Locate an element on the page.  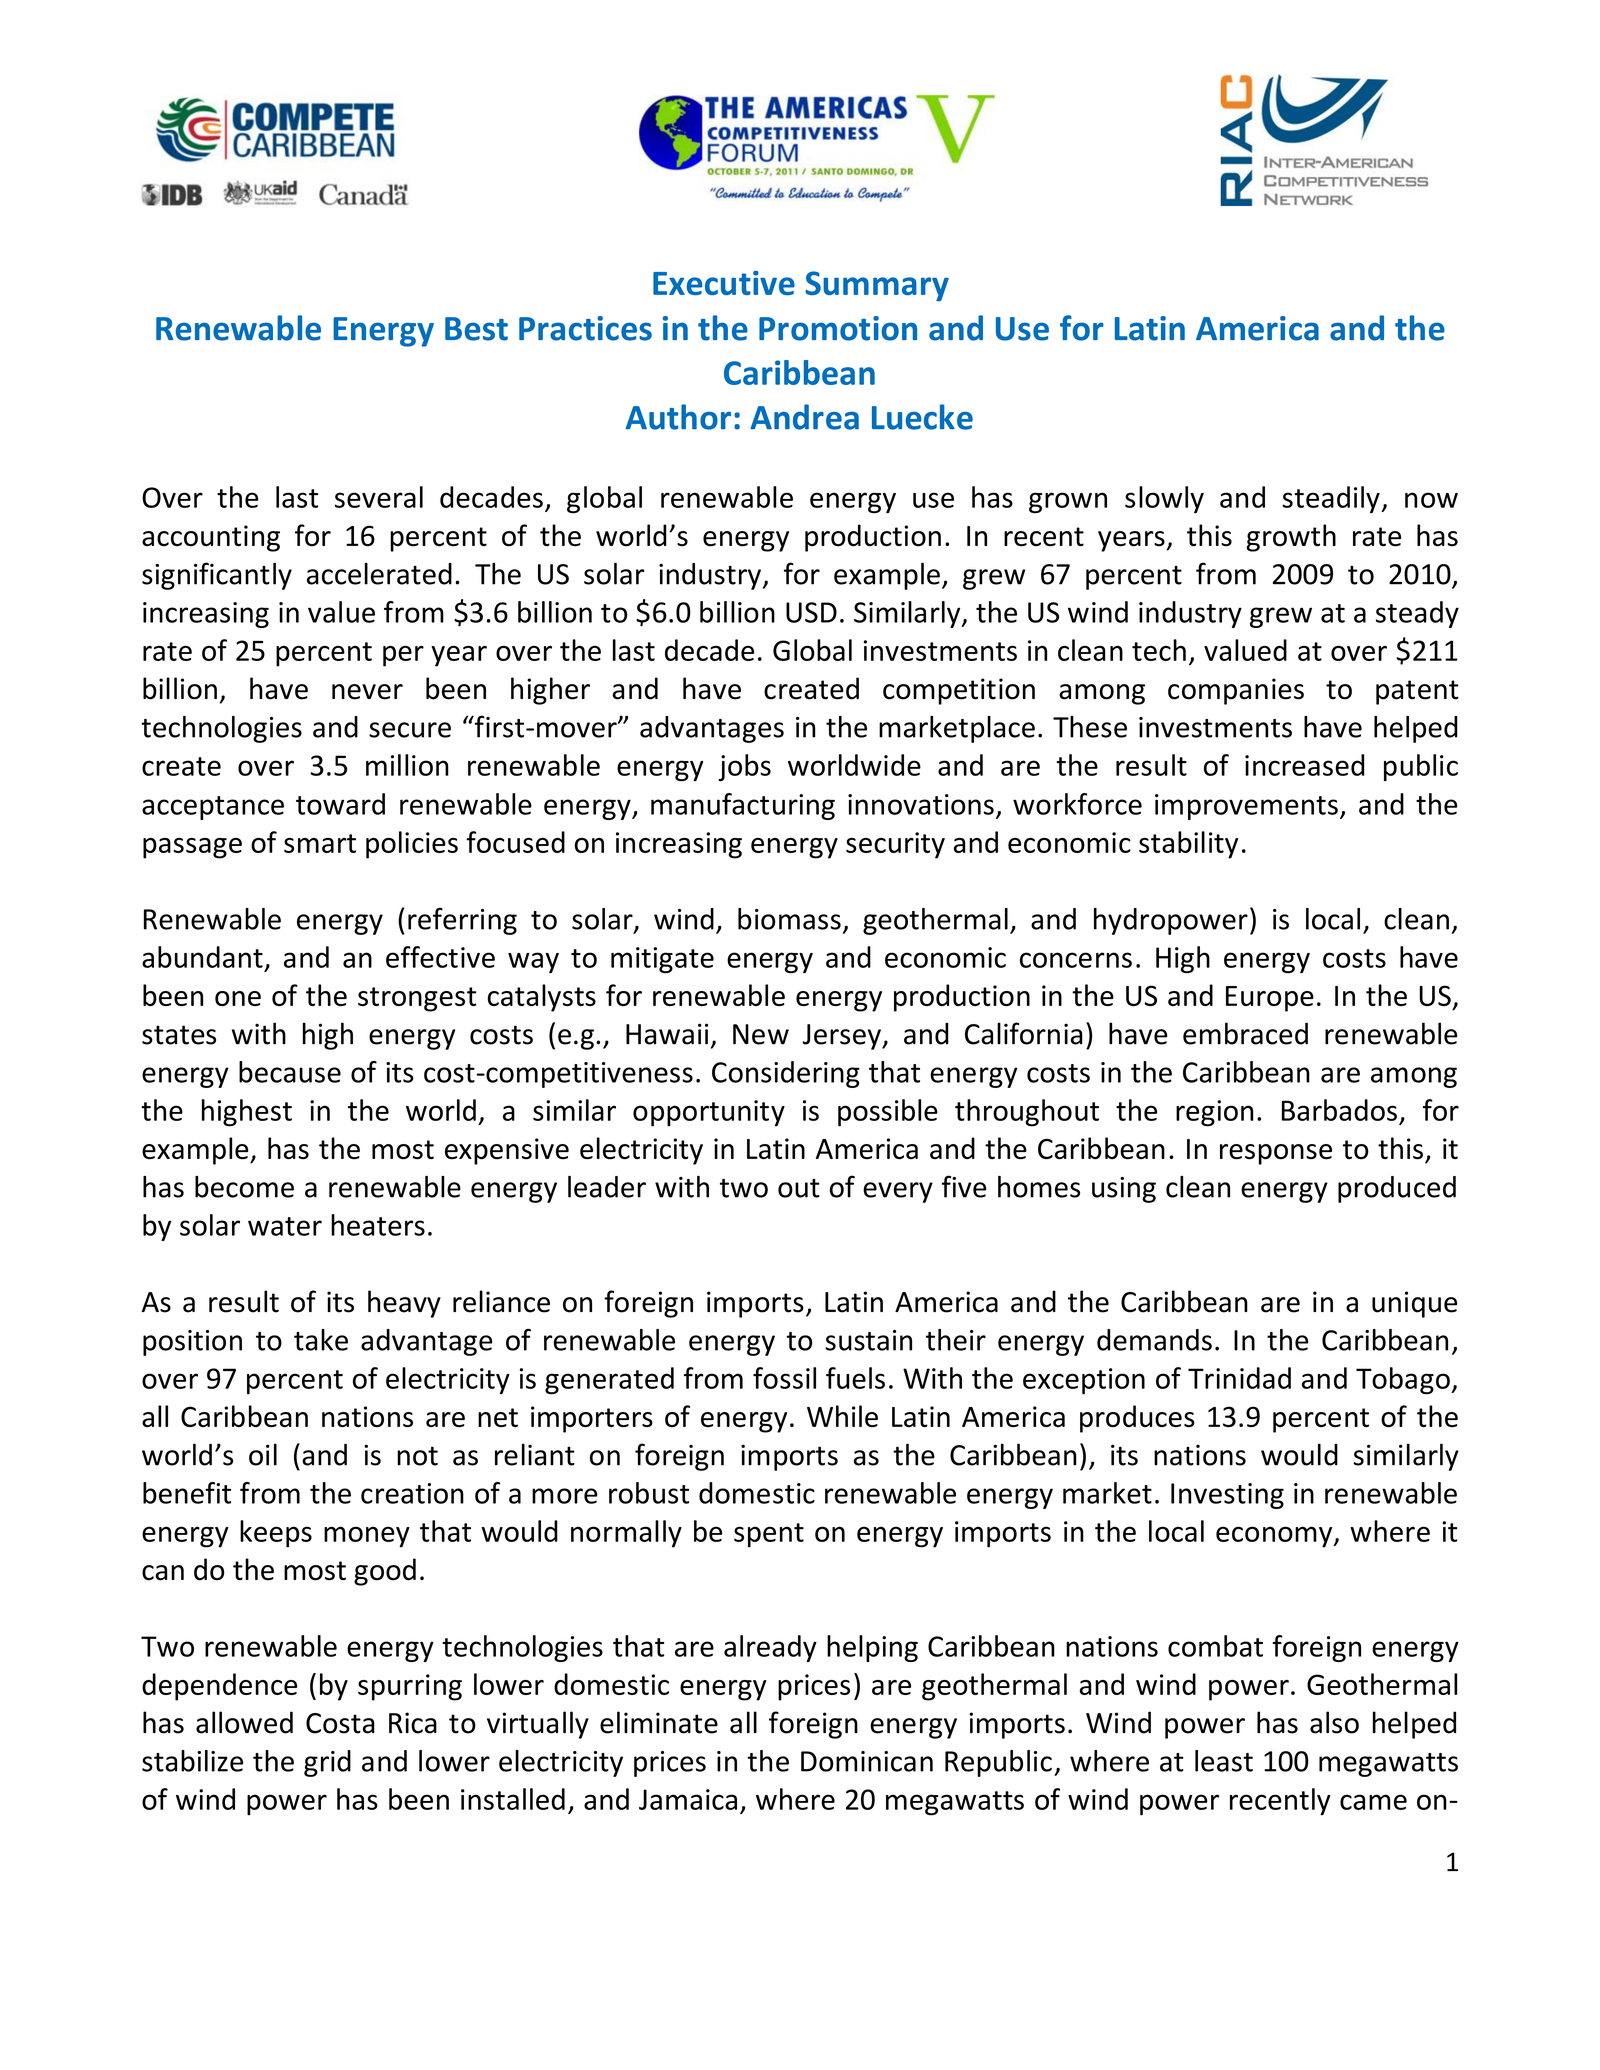
manufacturing is located at coordinates (743, 806).
